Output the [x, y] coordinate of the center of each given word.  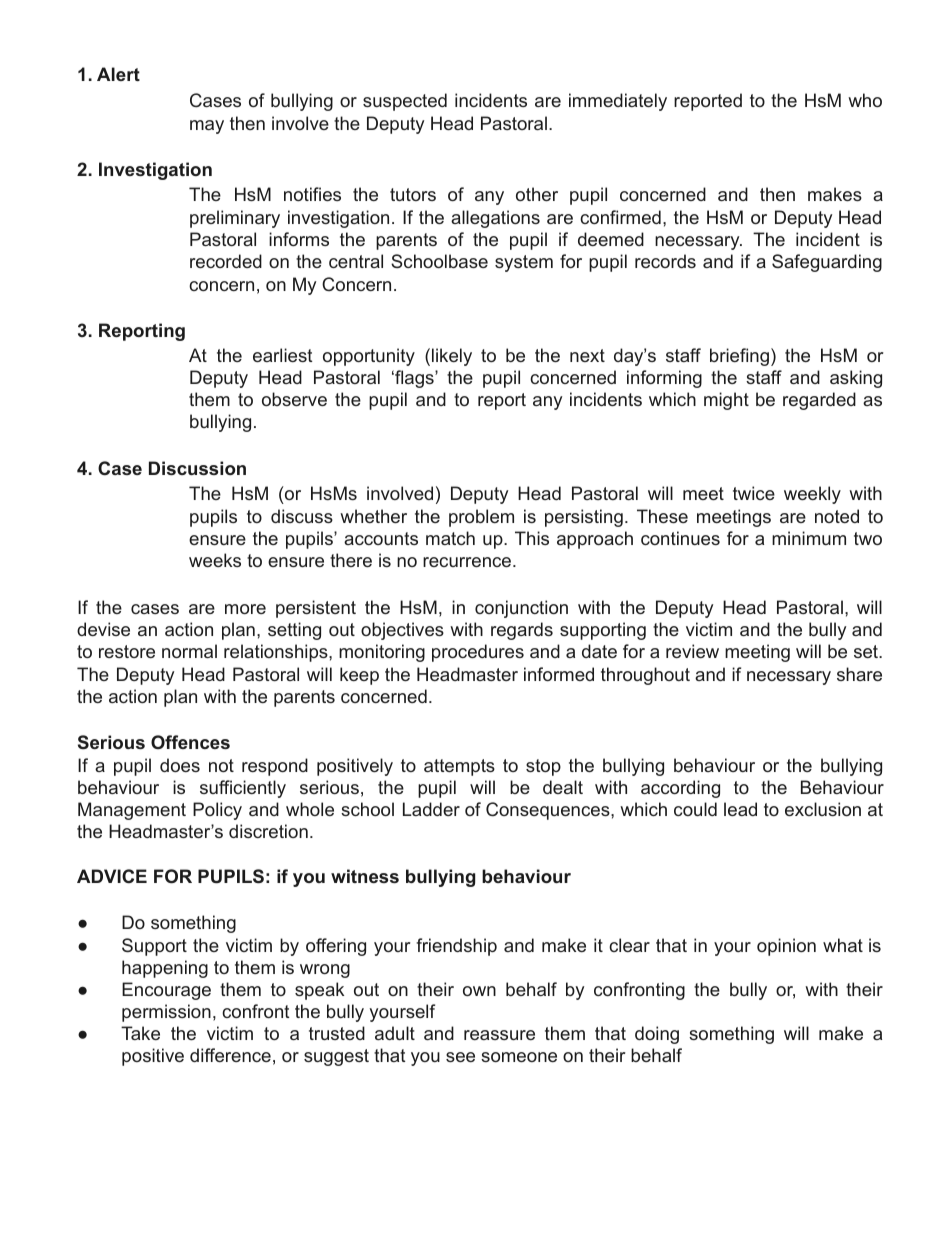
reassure [499, 1035]
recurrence [467, 562]
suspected [405, 102]
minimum [809, 538]
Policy [217, 811]
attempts [459, 767]
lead [740, 809]
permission [166, 1013]
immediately [618, 102]
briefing [739, 357]
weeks [215, 560]
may [207, 127]
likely [452, 357]
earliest [283, 355]
